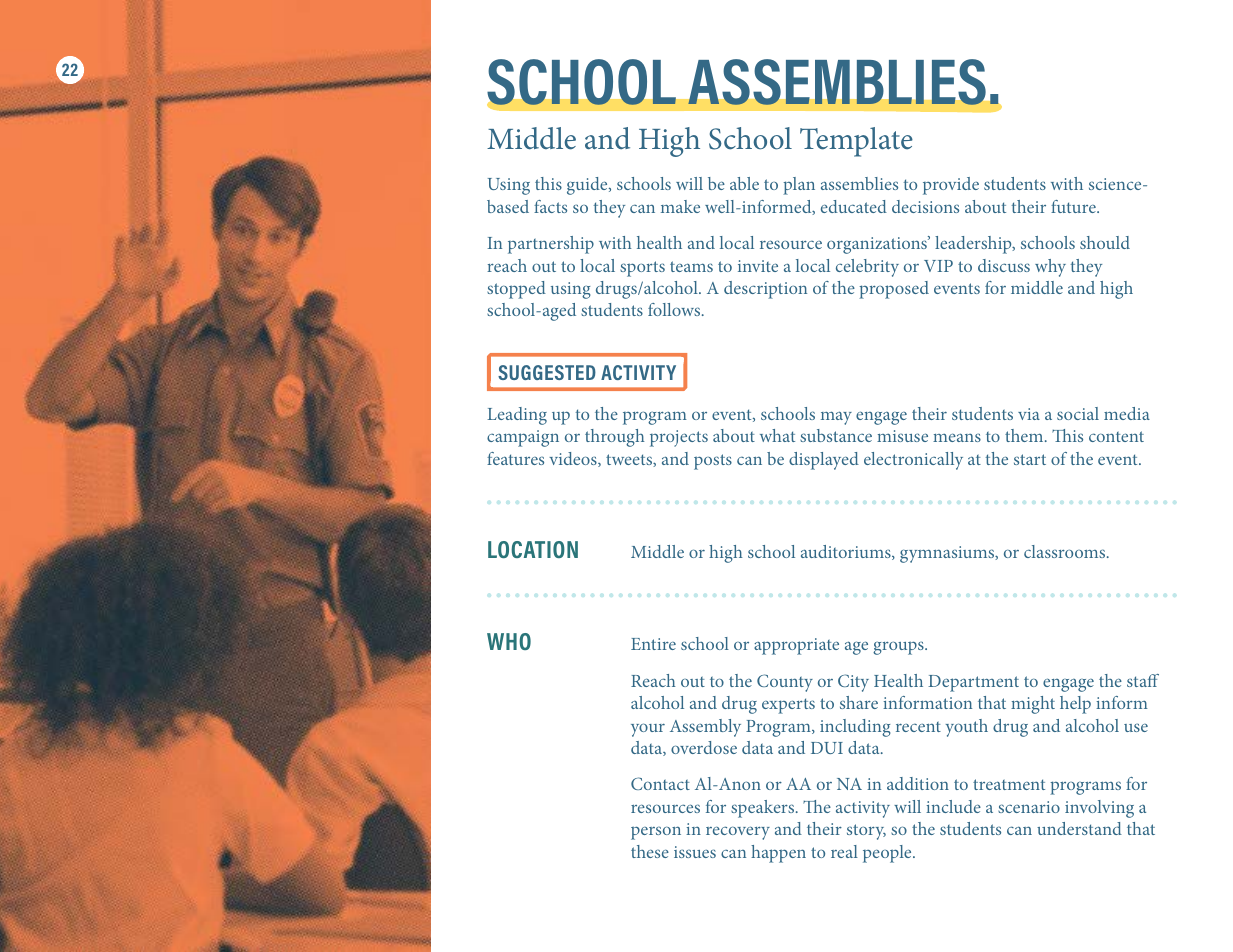  What do you see at coordinates (653, 644) in the document?
I see `Entire` at bounding box center [653, 644].
